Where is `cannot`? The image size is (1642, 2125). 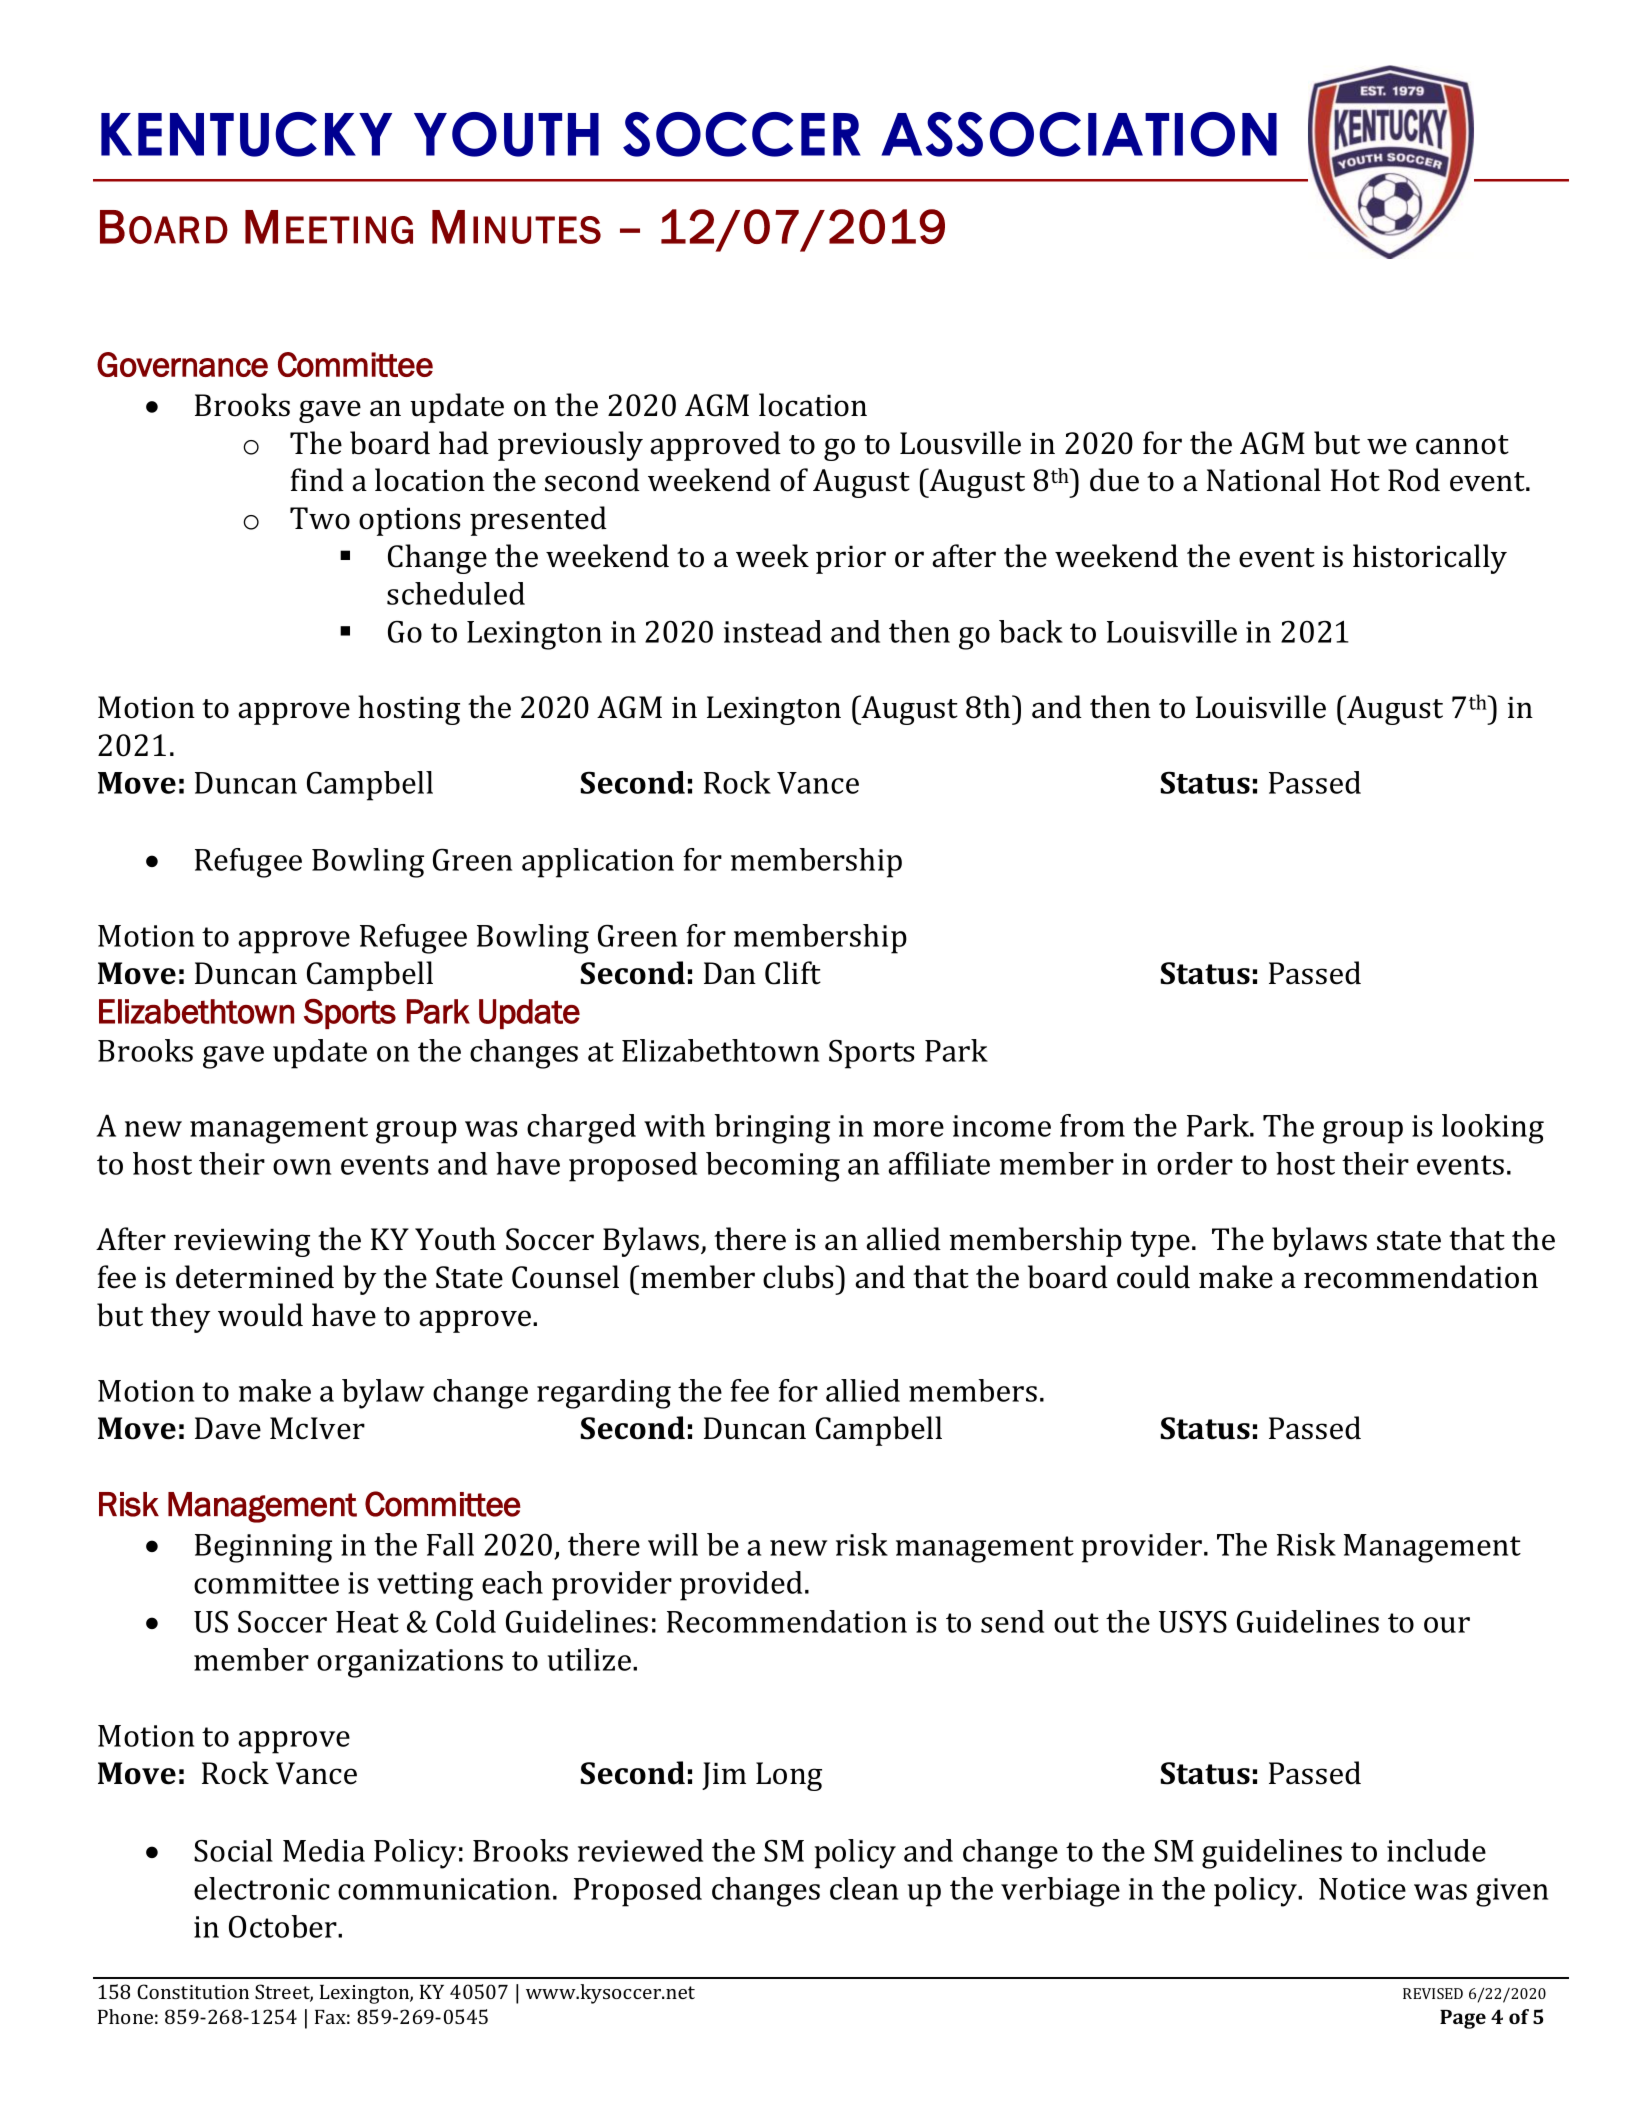 cannot is located at coordinates (1462, 445).
